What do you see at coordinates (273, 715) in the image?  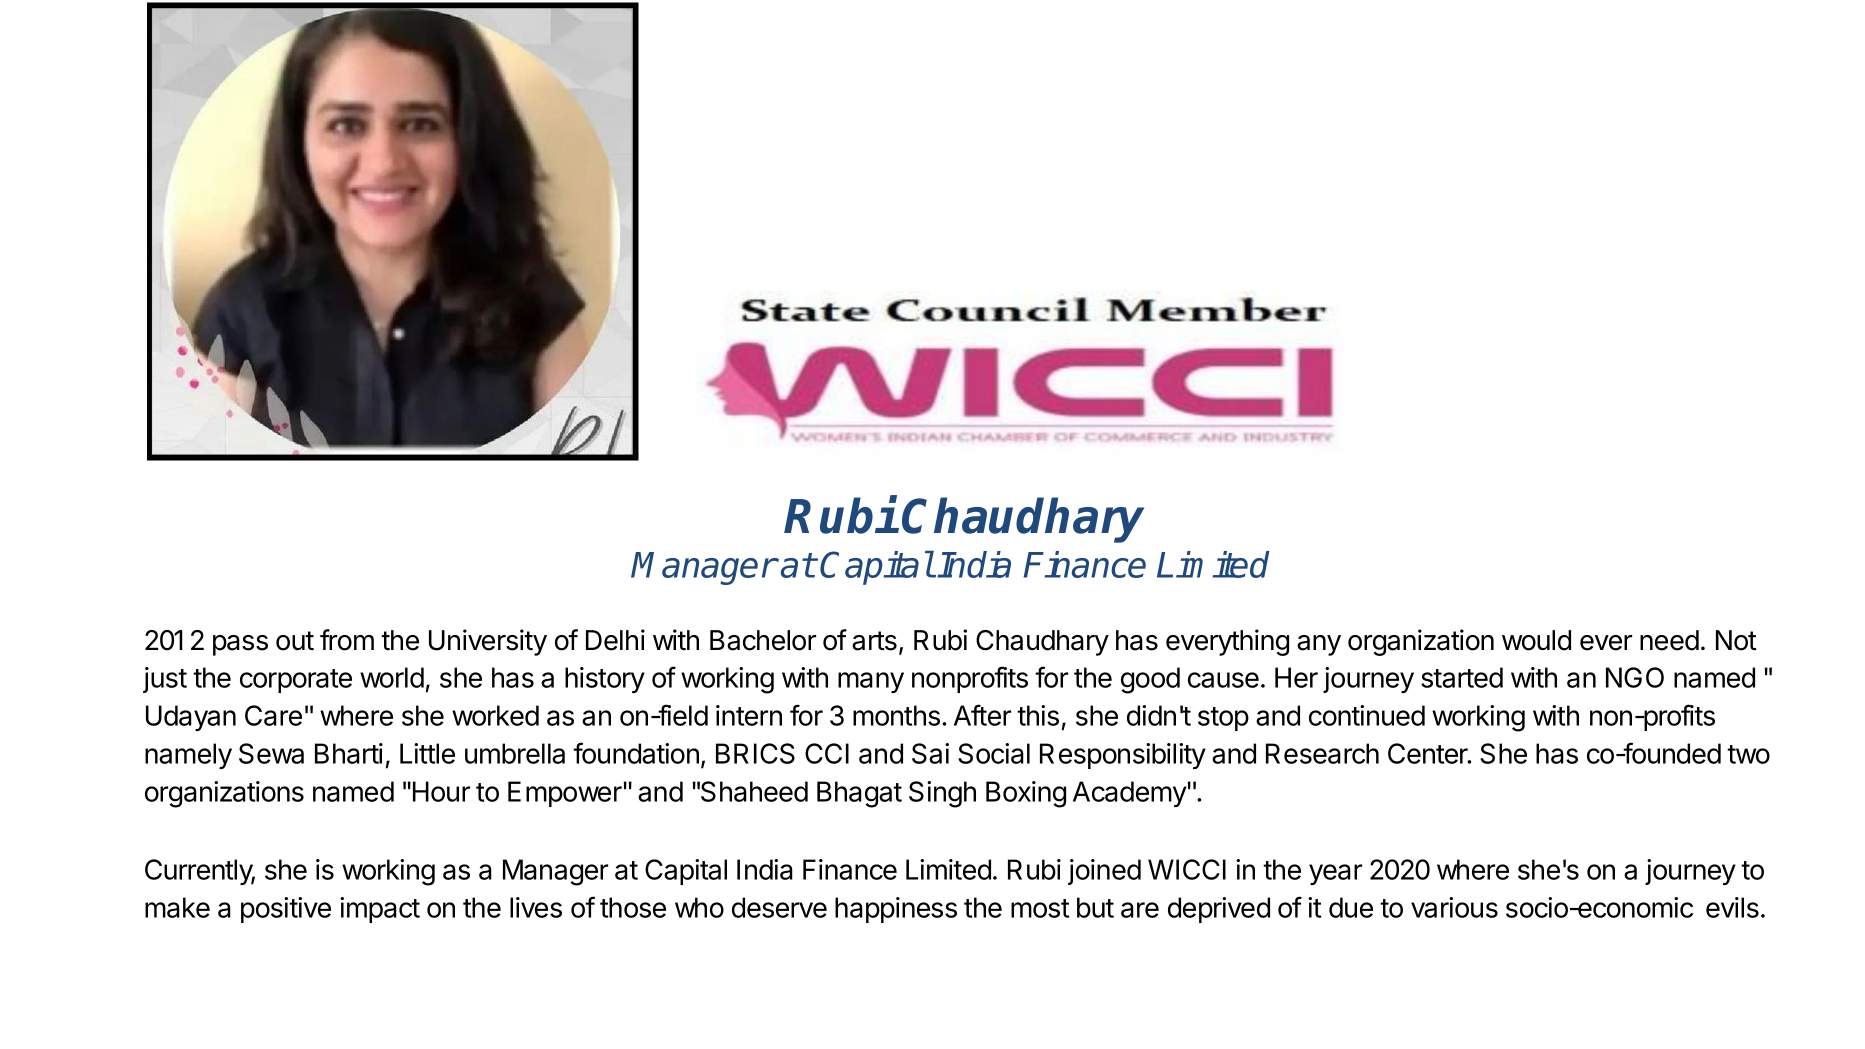 I see `Care` at bounding box center [273, 715].
